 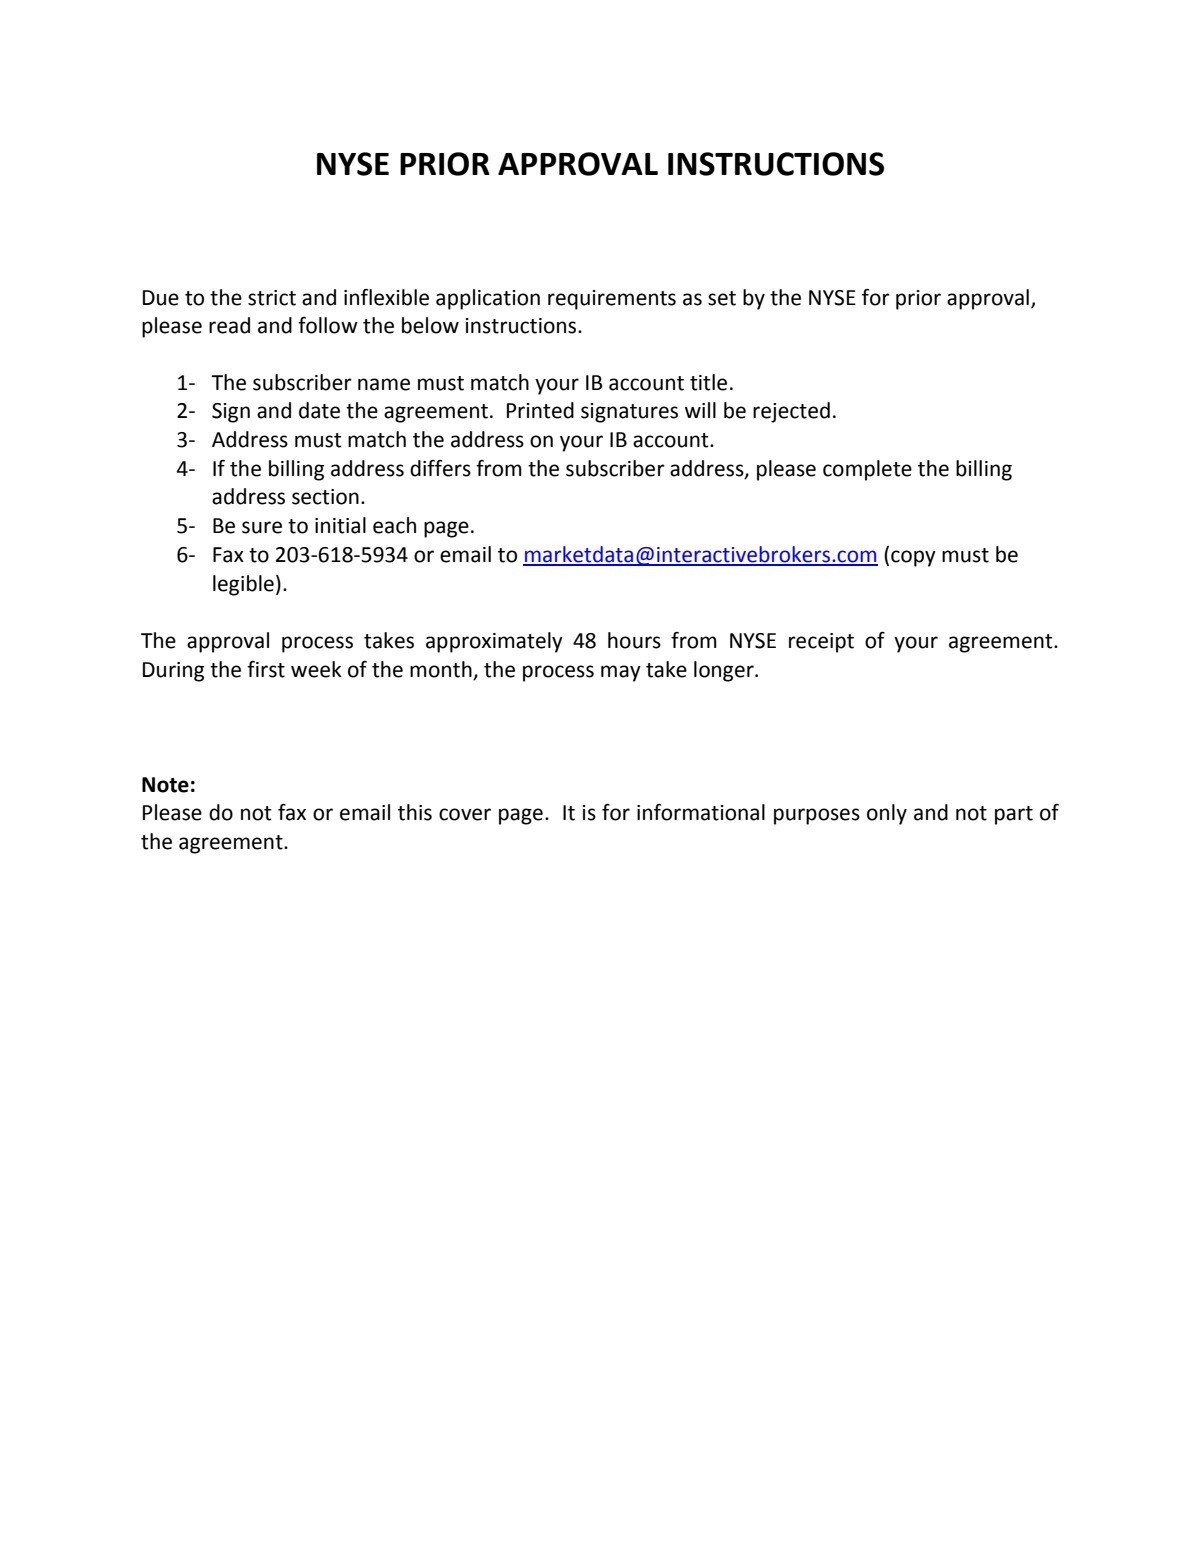 I want to click on receipt, so click(x=821, y=643).
